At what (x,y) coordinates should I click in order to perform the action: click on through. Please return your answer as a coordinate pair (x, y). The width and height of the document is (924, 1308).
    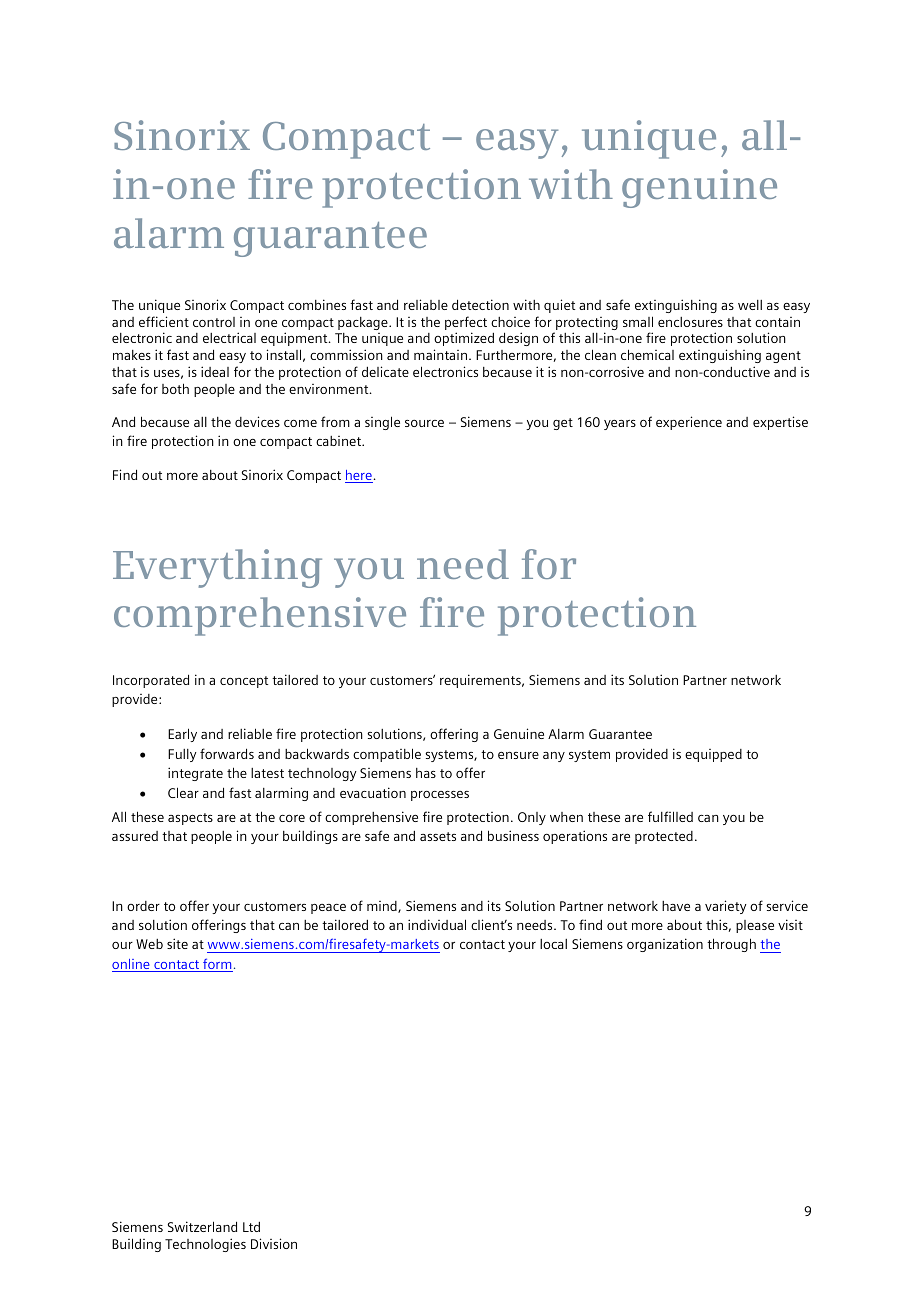
    Looking at the image, I should click on (731, 945).
